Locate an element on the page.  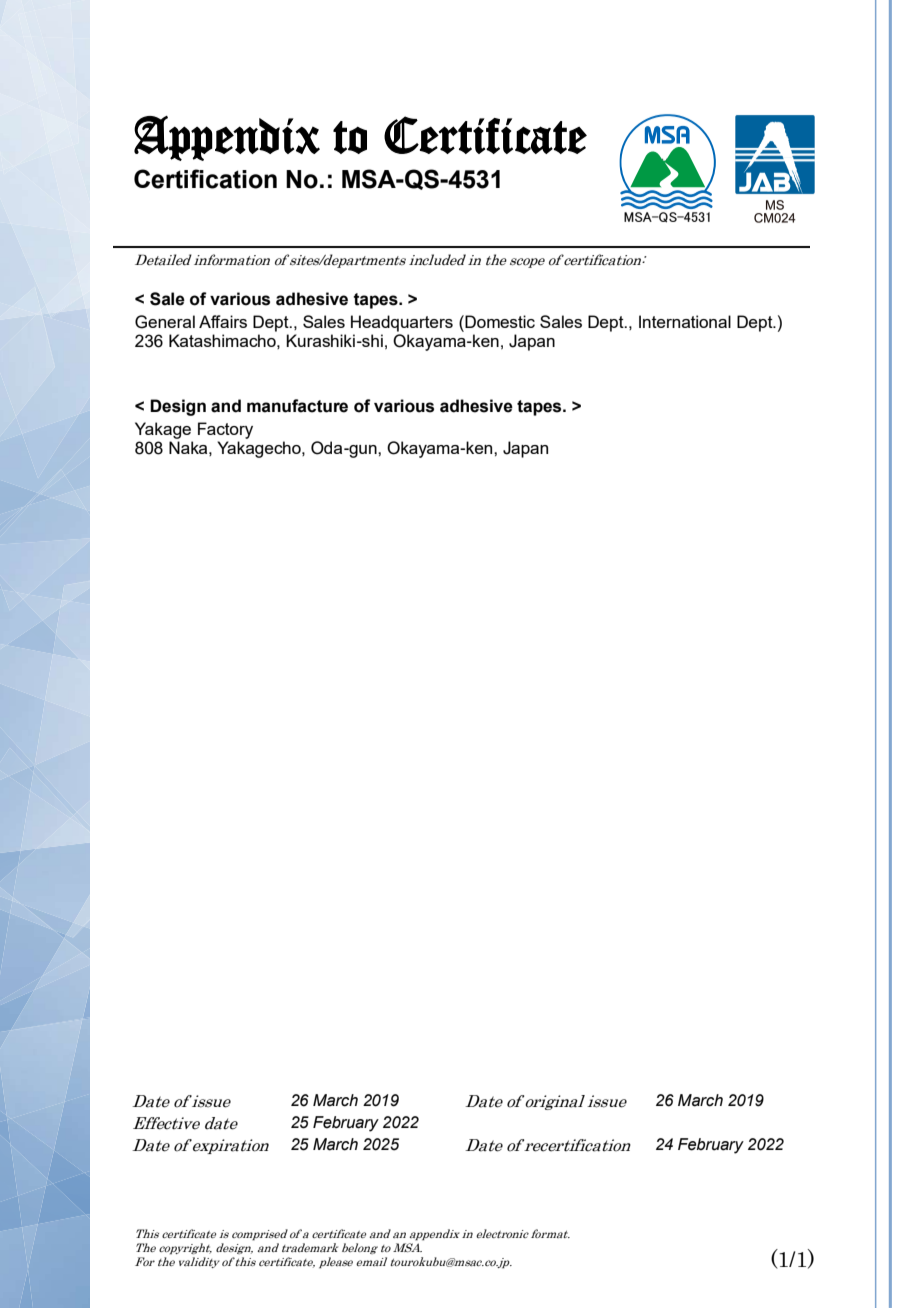
Affairs is located at coordinates (223, 321).
